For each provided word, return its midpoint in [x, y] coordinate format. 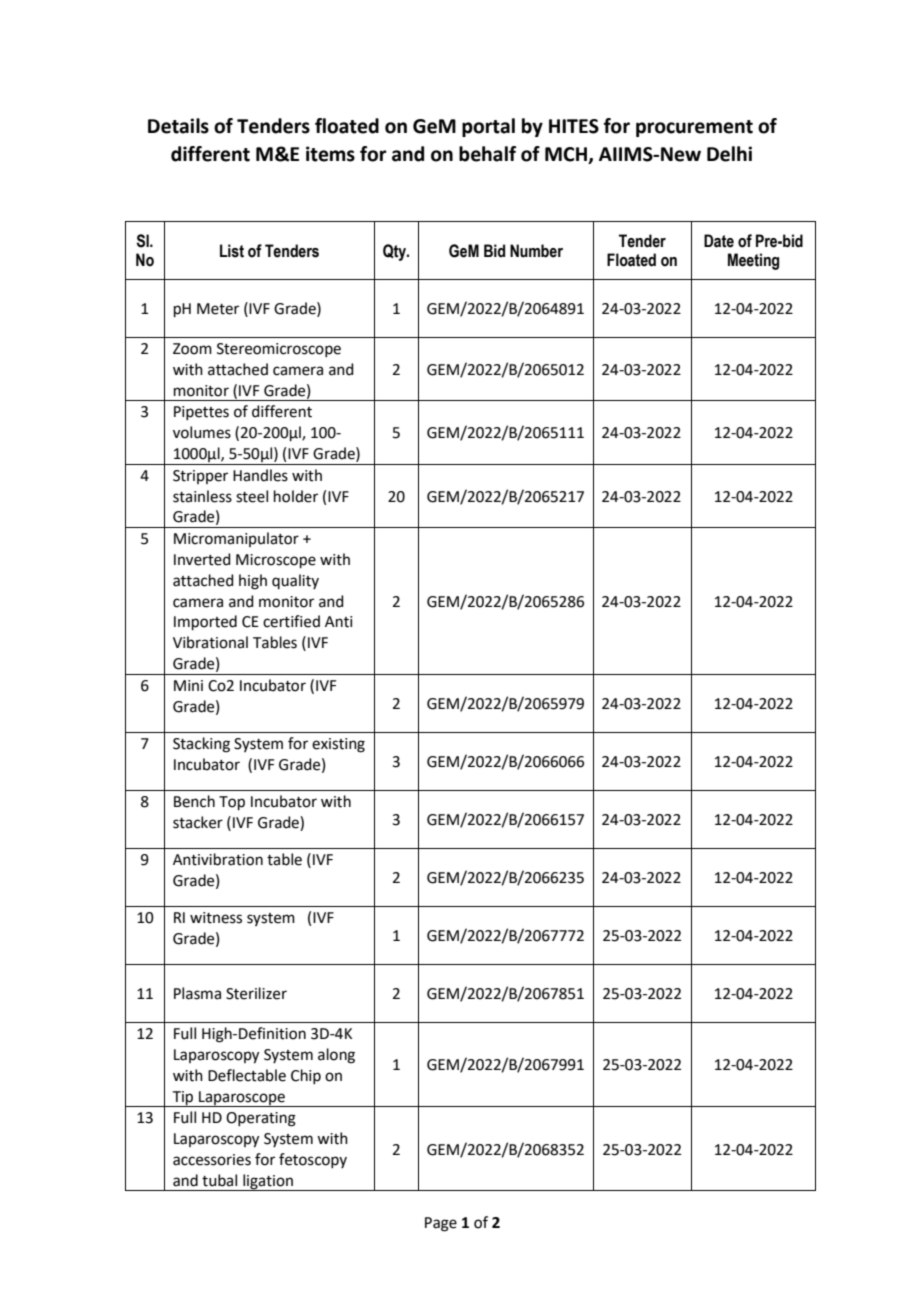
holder [296, 496]
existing [338, 745]
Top [232, 803]
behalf [487, 154]
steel [252, 496]
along [336, 1056]
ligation [268, 1182]
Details [178, 126]
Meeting [753, 261]
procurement [694, 128]
